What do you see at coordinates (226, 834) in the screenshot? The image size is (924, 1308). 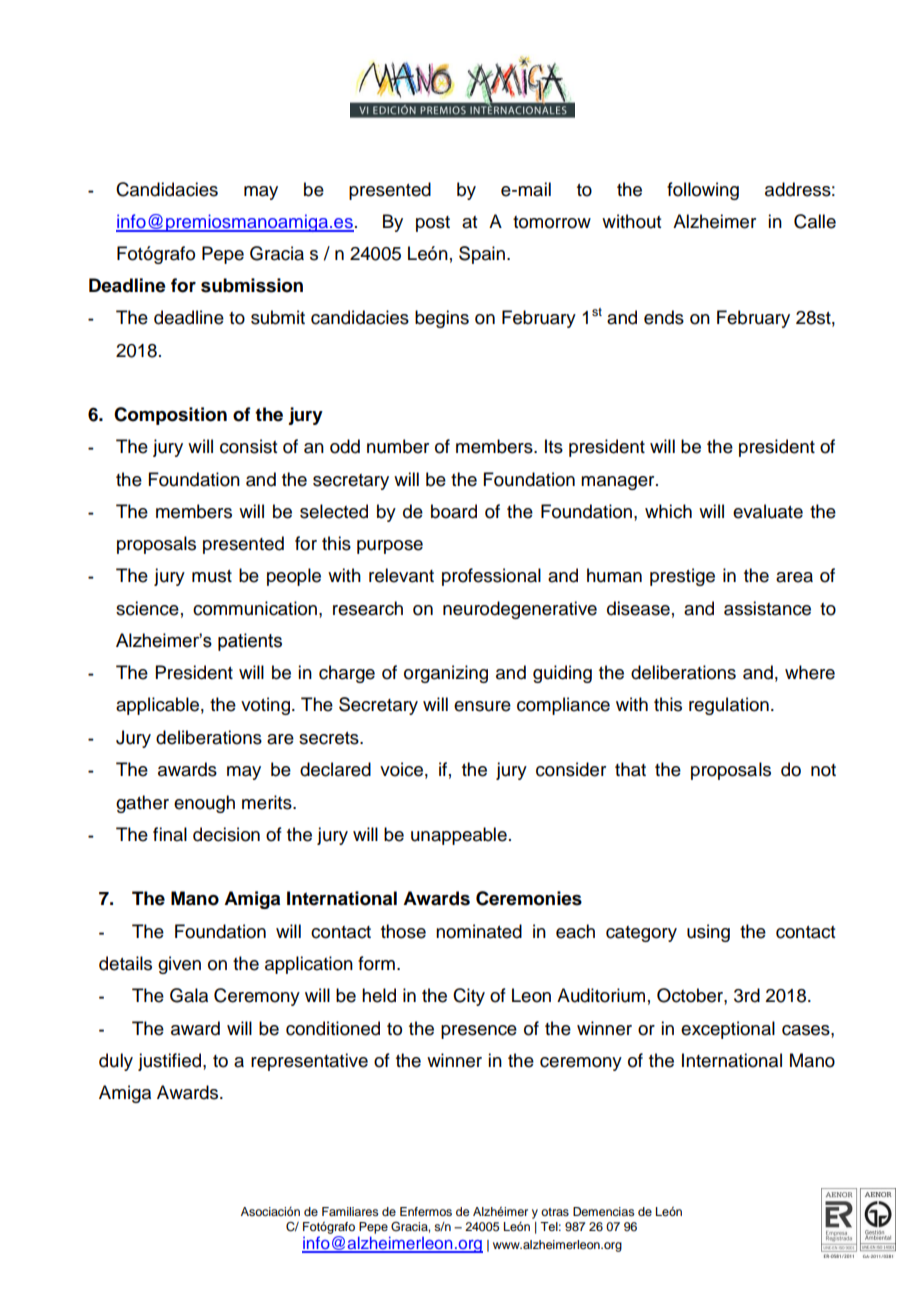 I see `decision` at bounding box center [226, 834].
